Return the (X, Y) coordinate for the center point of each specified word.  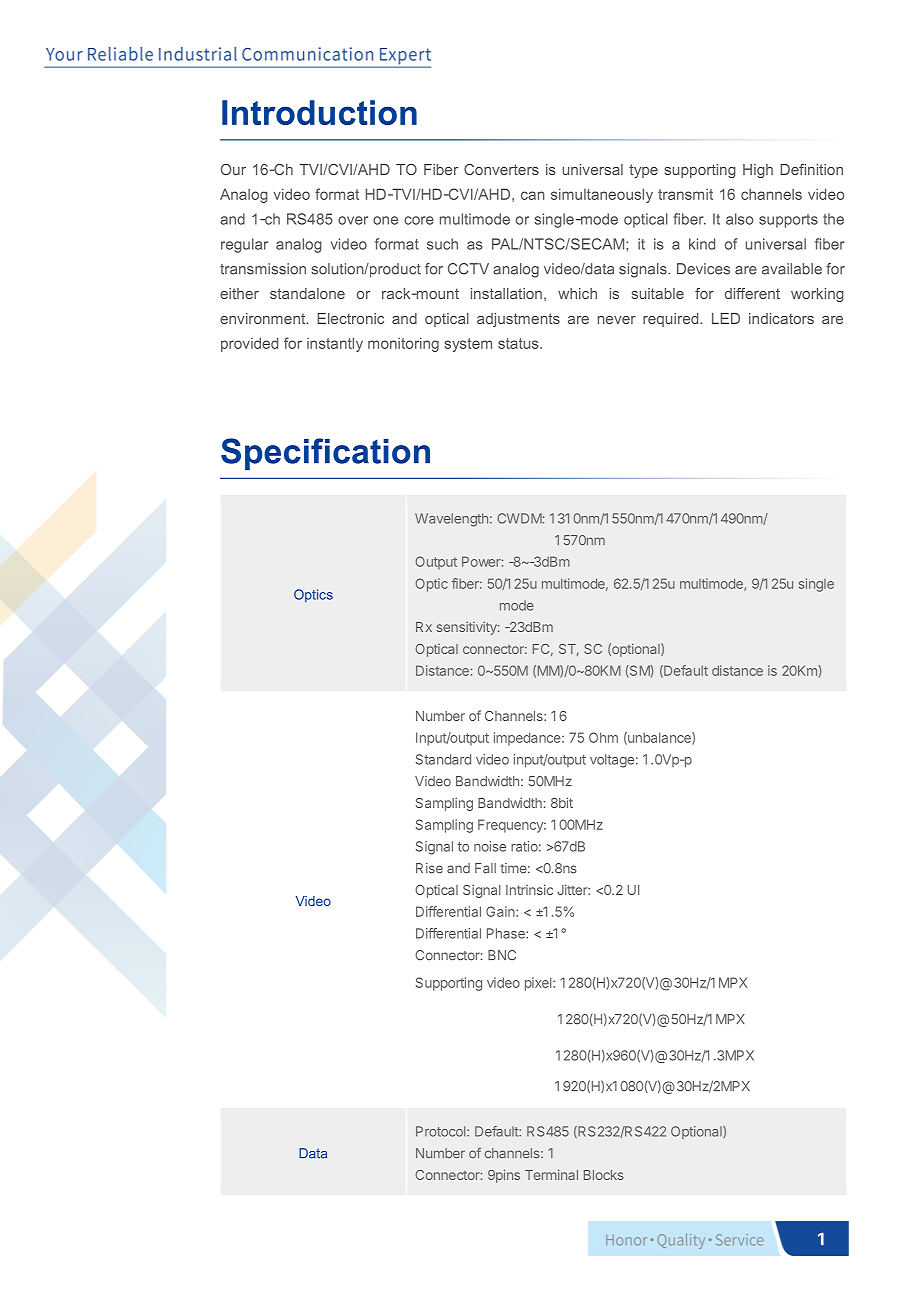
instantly (335, 344)
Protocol (442, 1131)
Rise (429, 868)
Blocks (604, 1175)
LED (726, 318)
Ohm (603, 737)
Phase (507, 933)
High (758, 171)
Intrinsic (529, 889)
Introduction (319, 112)
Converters (501, 169)
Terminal (551, 1174)
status (519, 343)
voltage (612, 761)
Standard (443, 759)
